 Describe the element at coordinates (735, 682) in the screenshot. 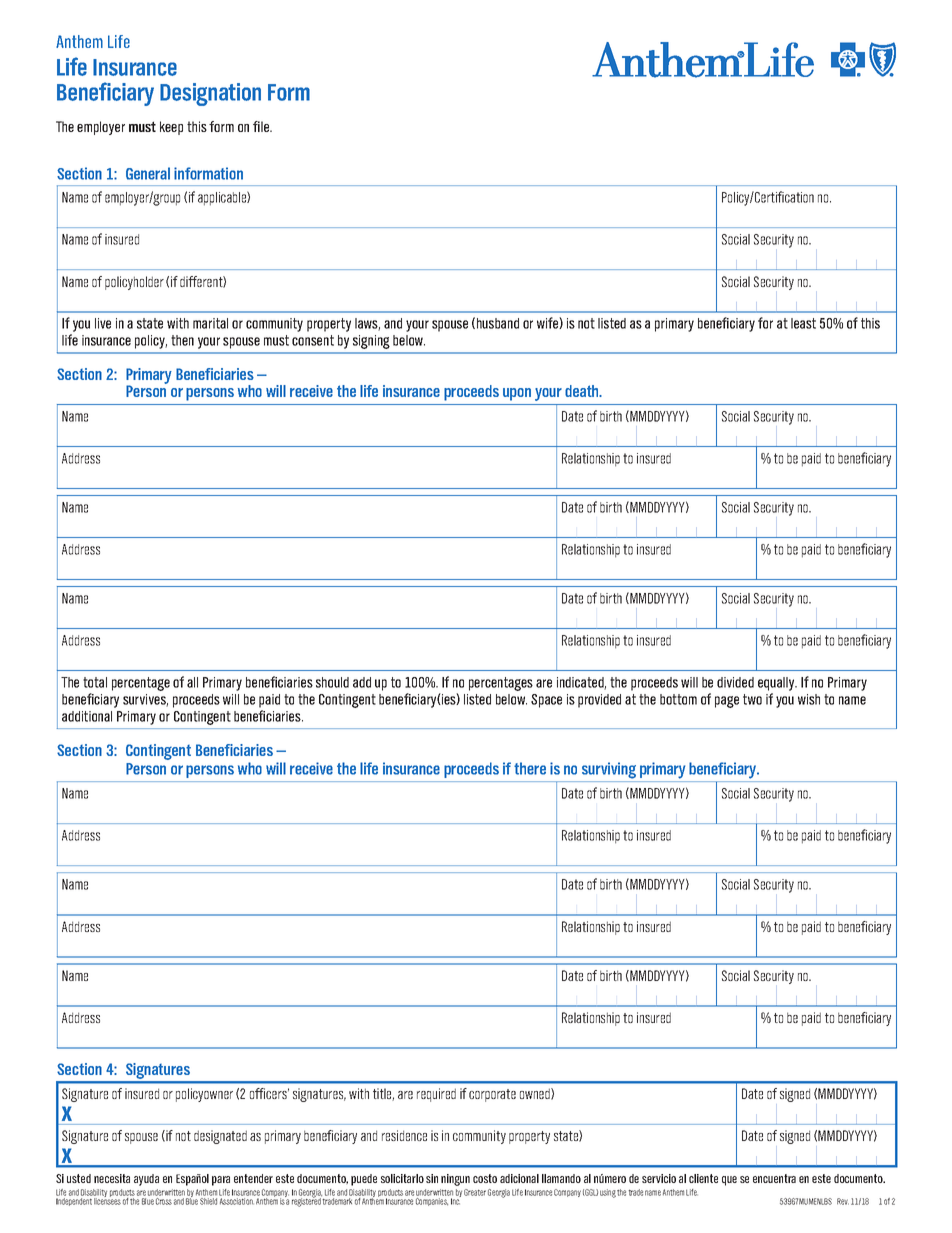

I see `divided` at that location.
